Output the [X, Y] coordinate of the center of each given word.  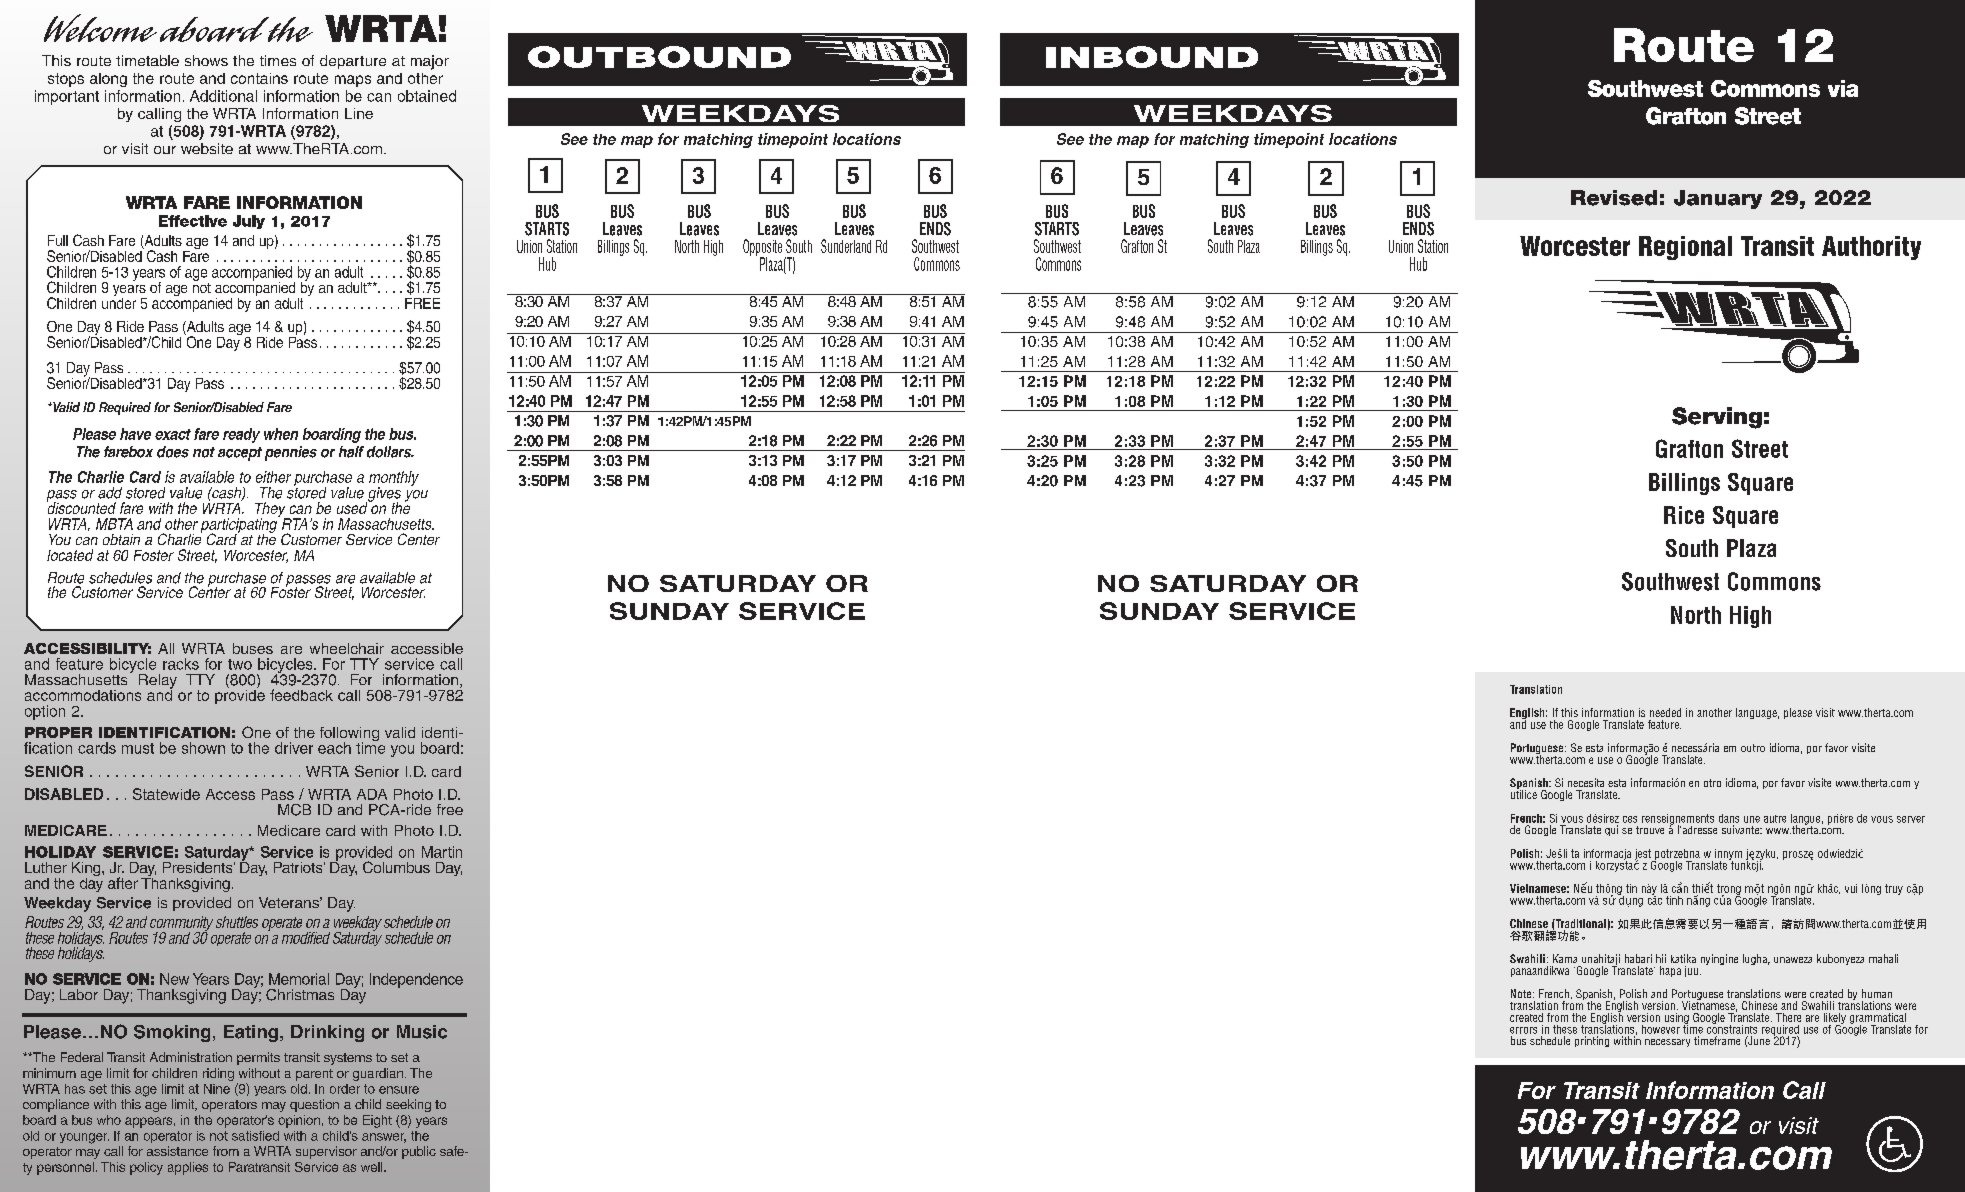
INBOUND [1152, 57]
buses [253, 648]
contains [259, 78]
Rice [1684, 515]
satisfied [255, 1136]
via [1843, 88]
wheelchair [347, 648]
